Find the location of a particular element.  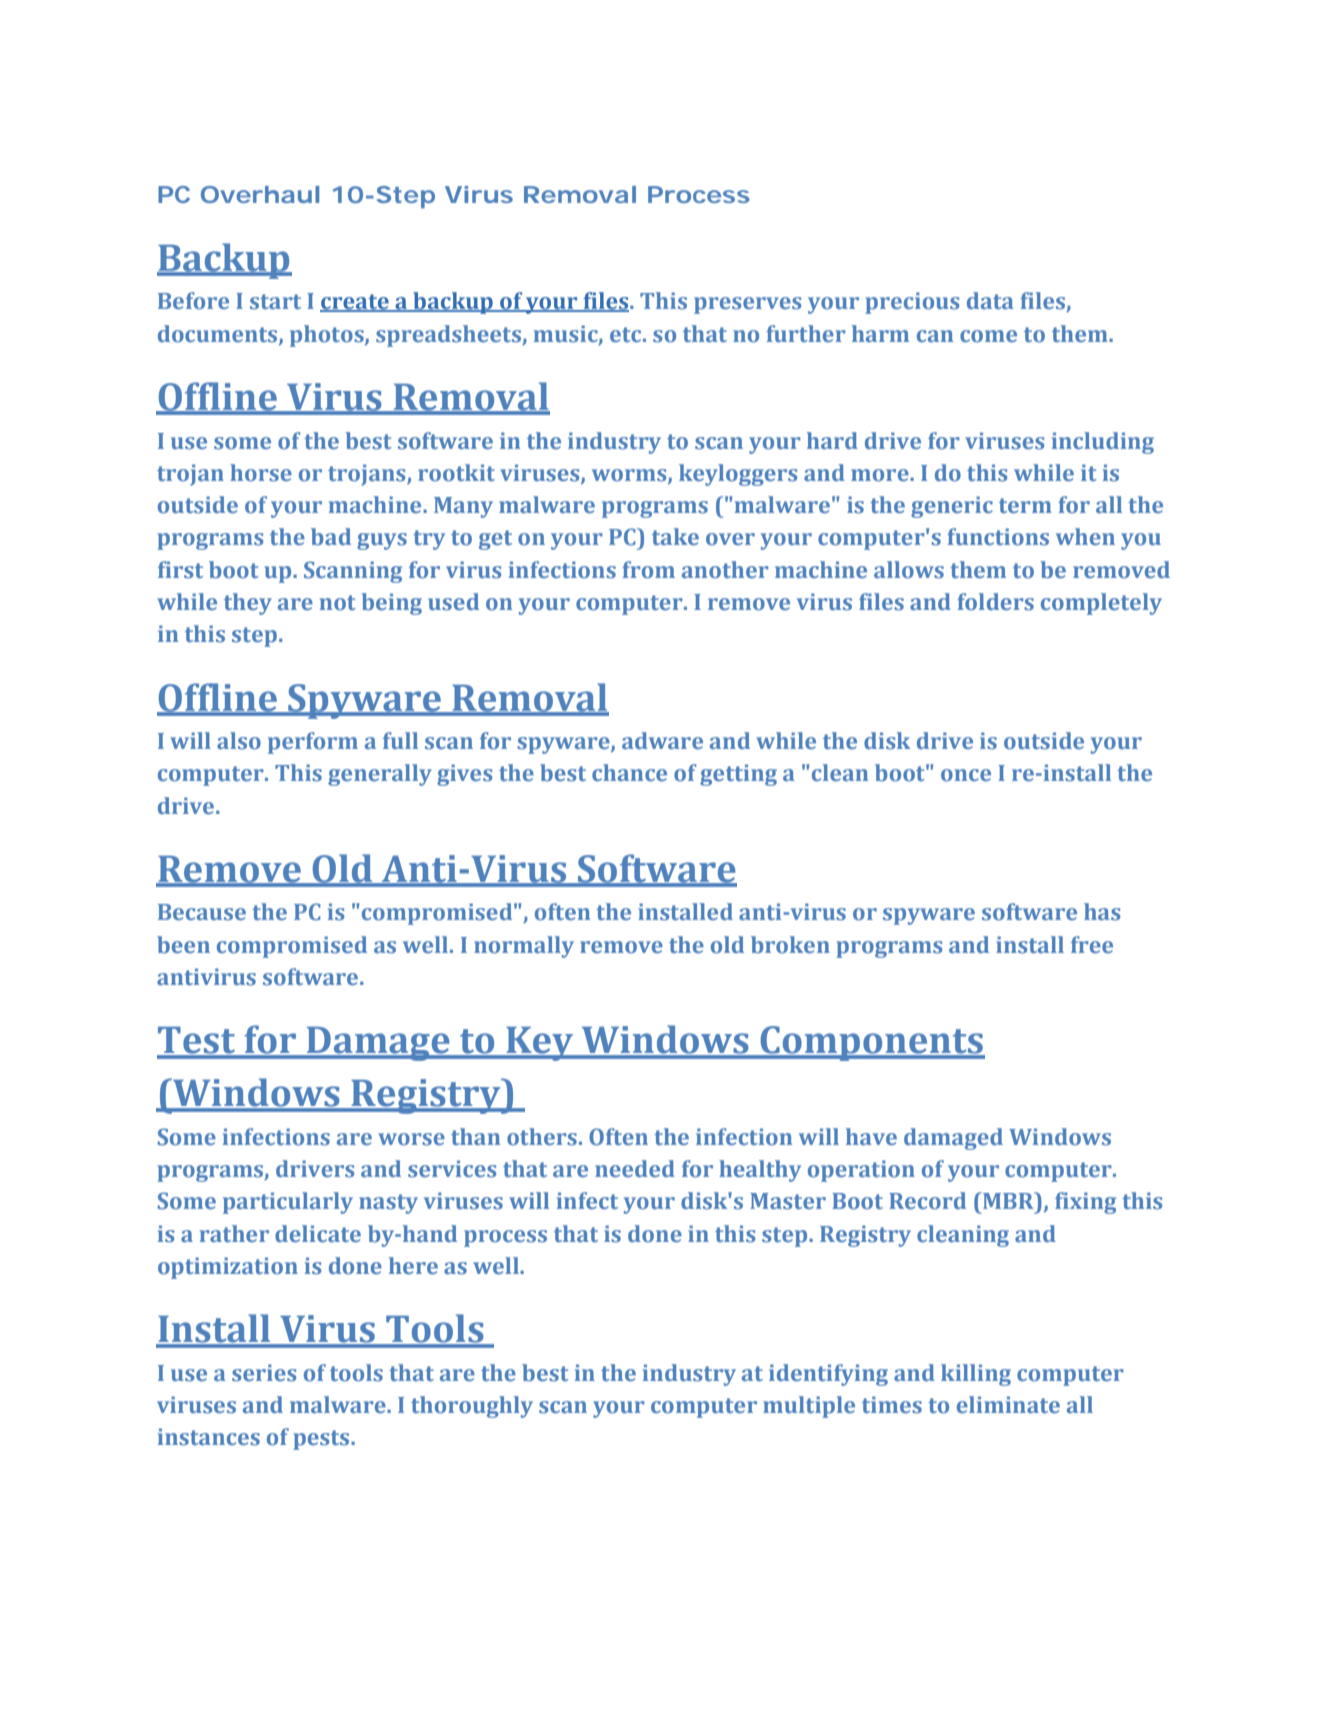

photos is located at coordinates (328, 336).
